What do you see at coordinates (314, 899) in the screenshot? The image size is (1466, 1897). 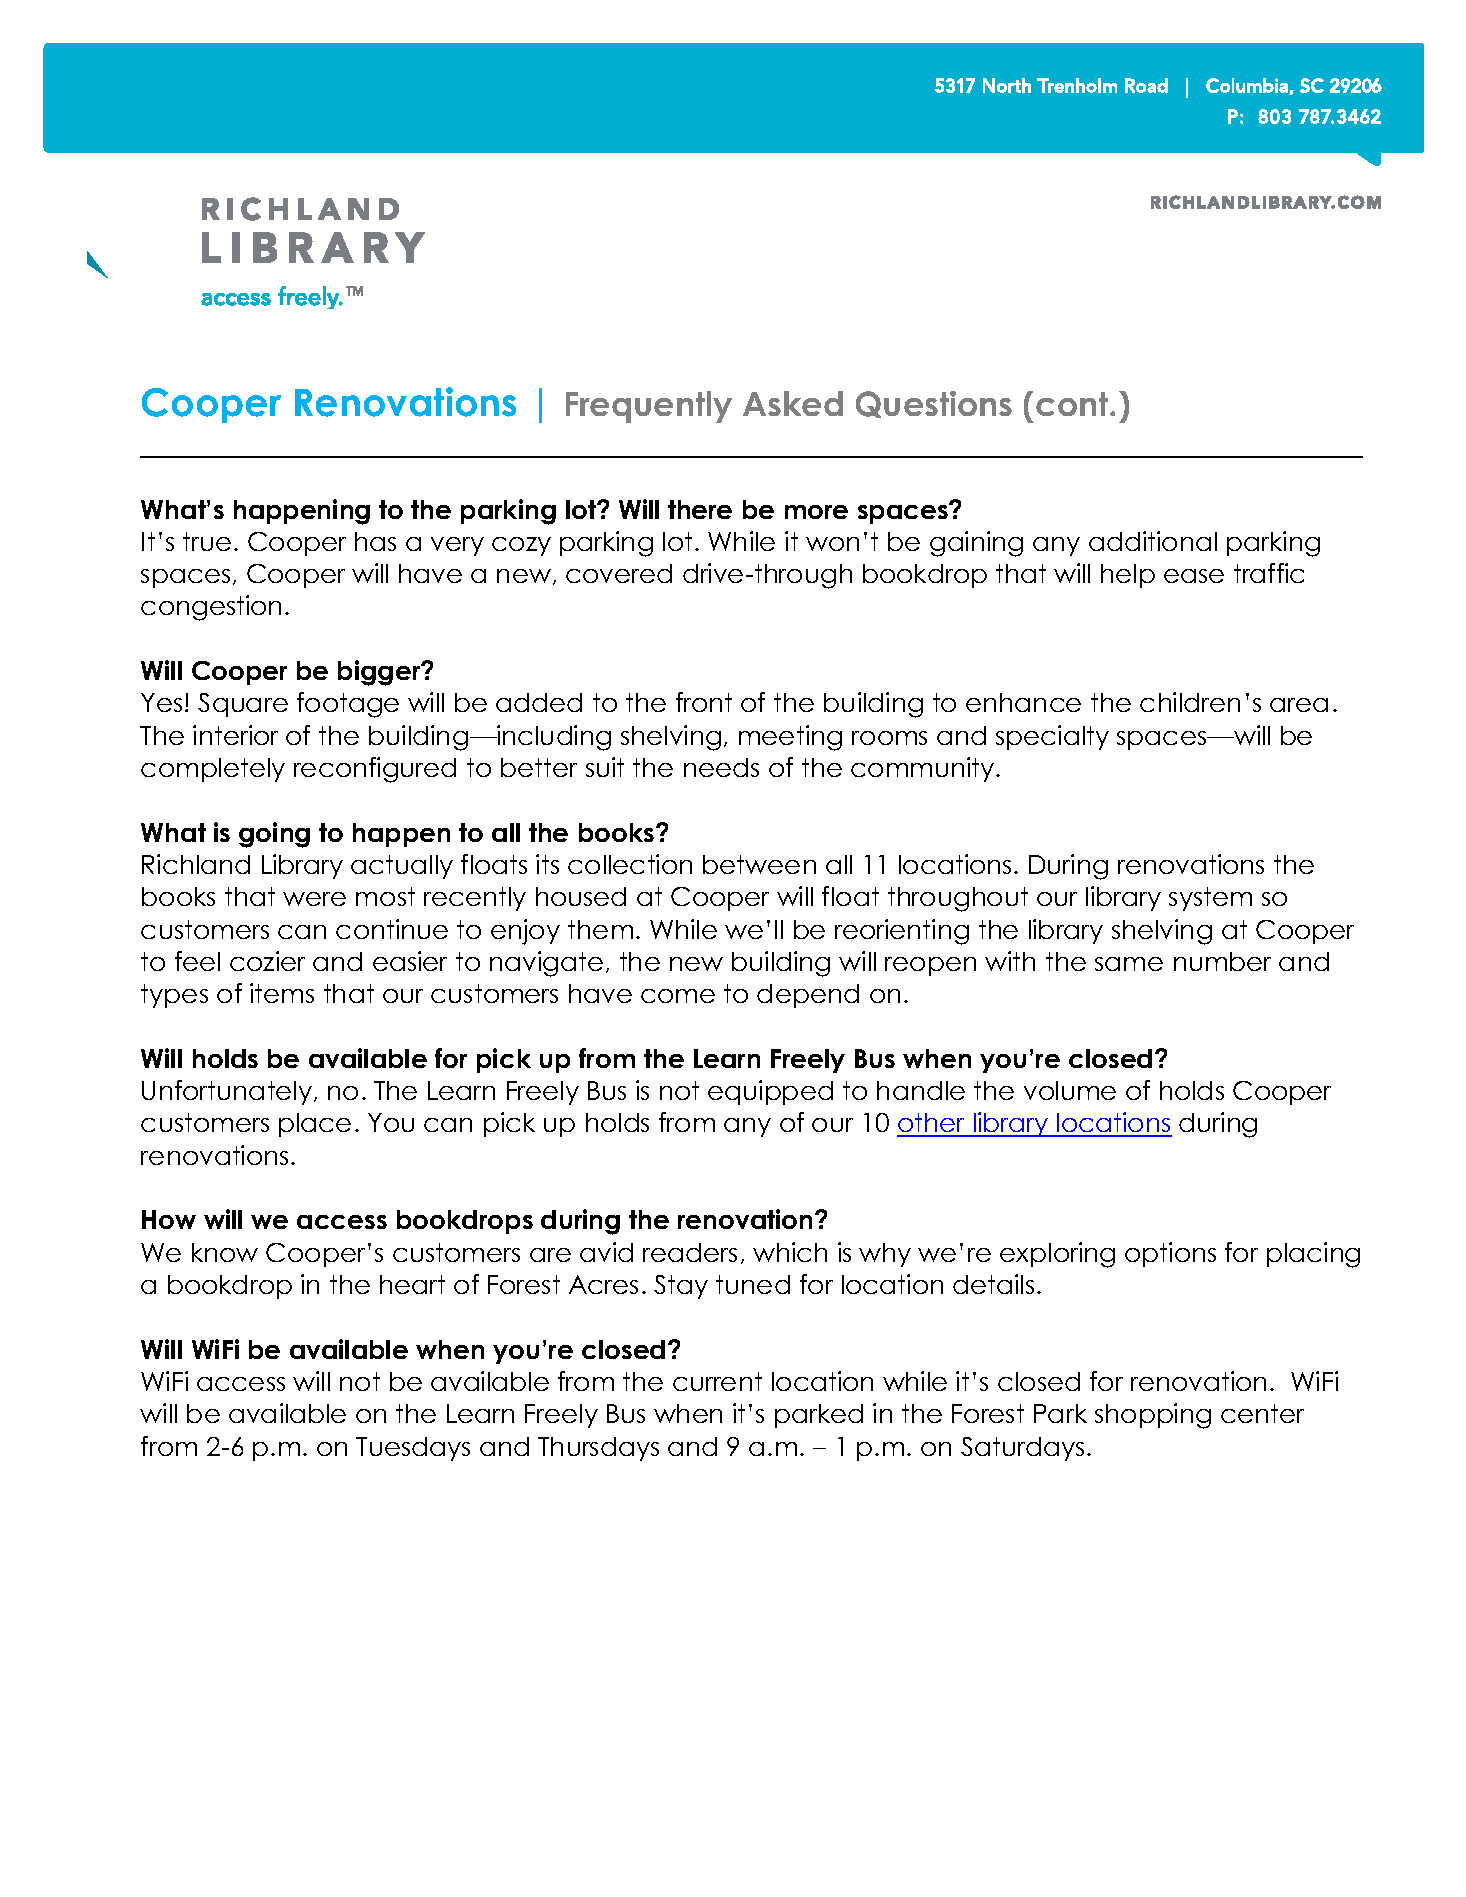 I see `were` at bounding box center [314, 899].
